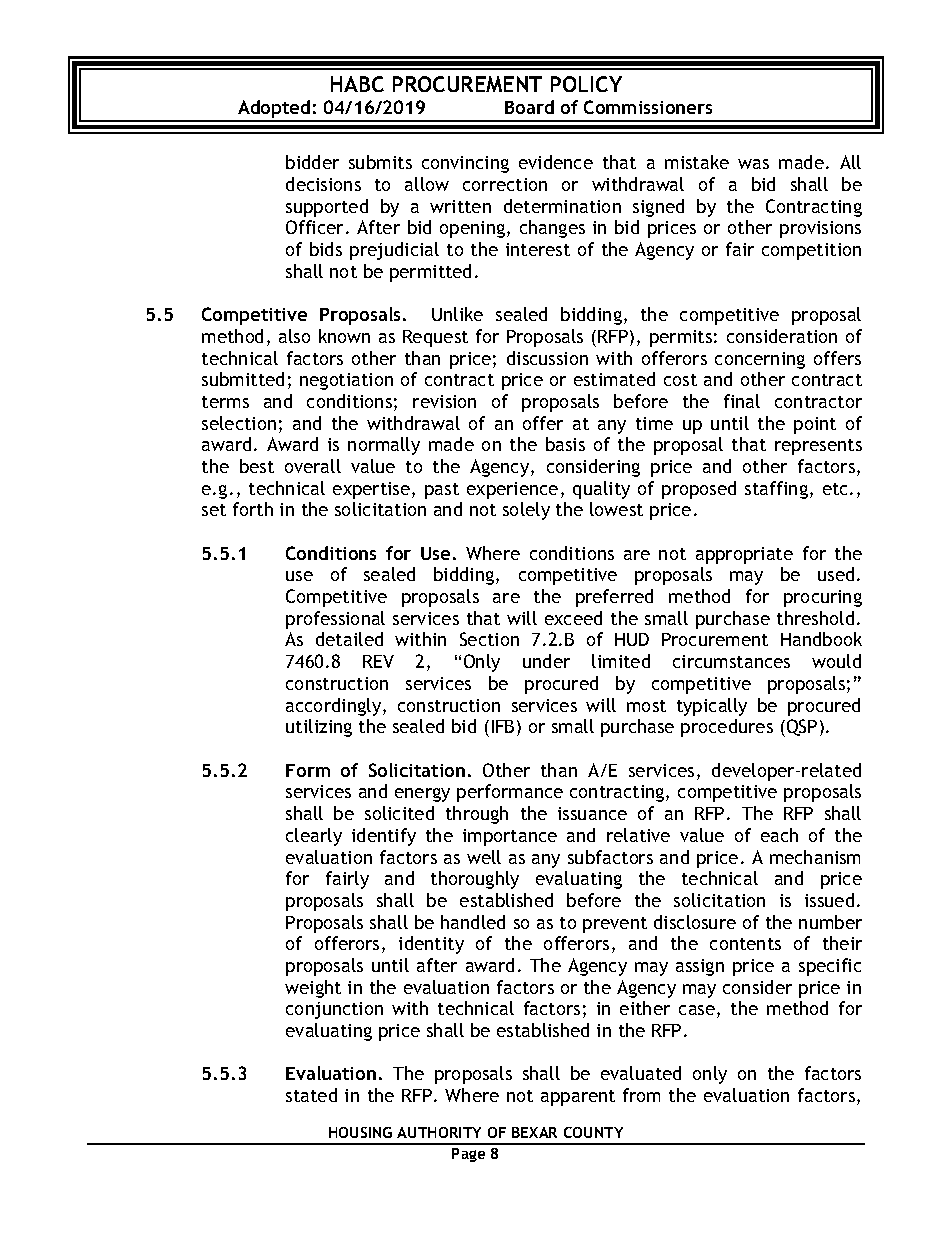  What do you see at coordinates (311, 1095) in the document?
I see `stated` at bounding box center [311, 1095].
